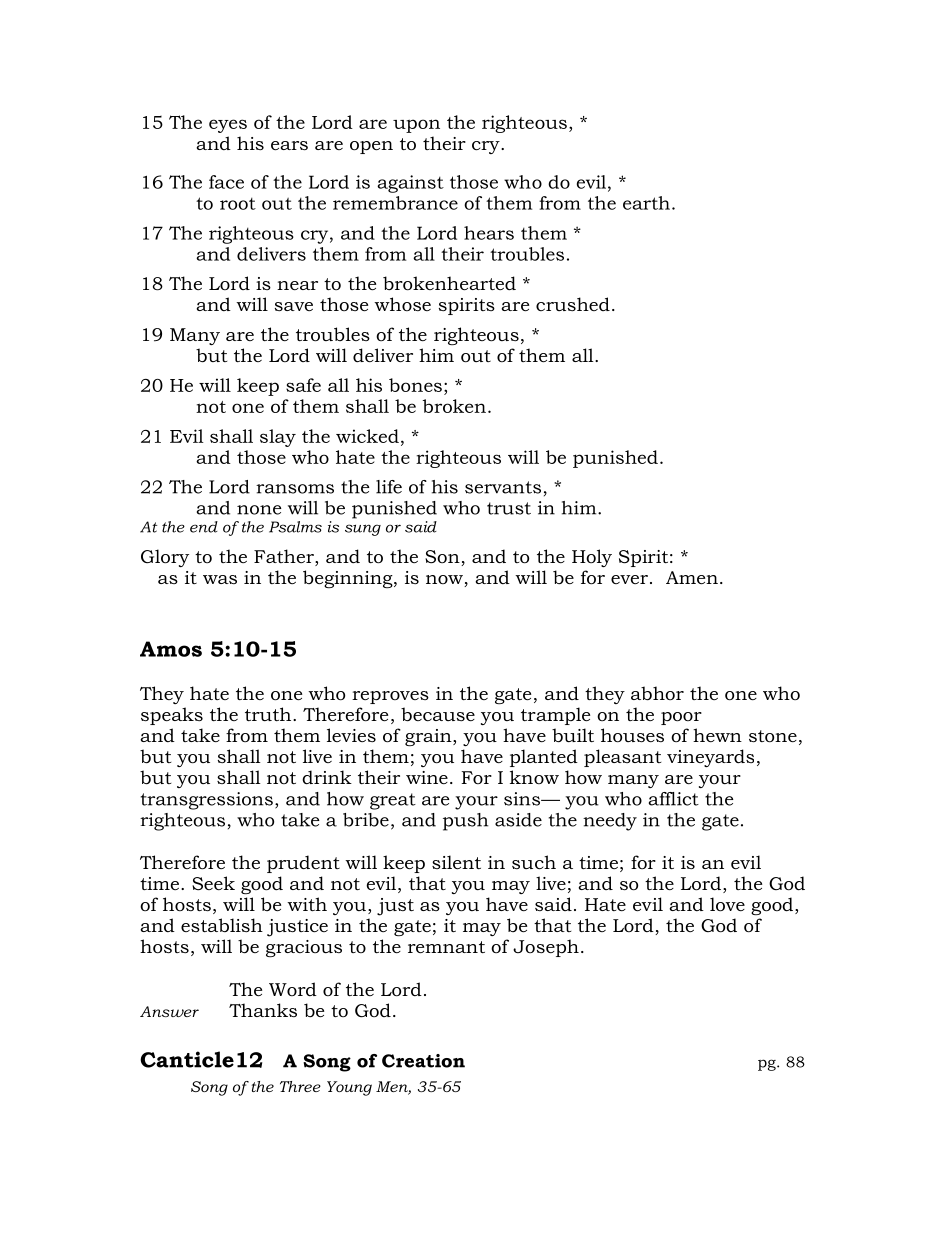 This screenshot has height=1233, width=952. Describe the element at coordinates (429, 737) in the screenshot. I see `grain` at that location.
